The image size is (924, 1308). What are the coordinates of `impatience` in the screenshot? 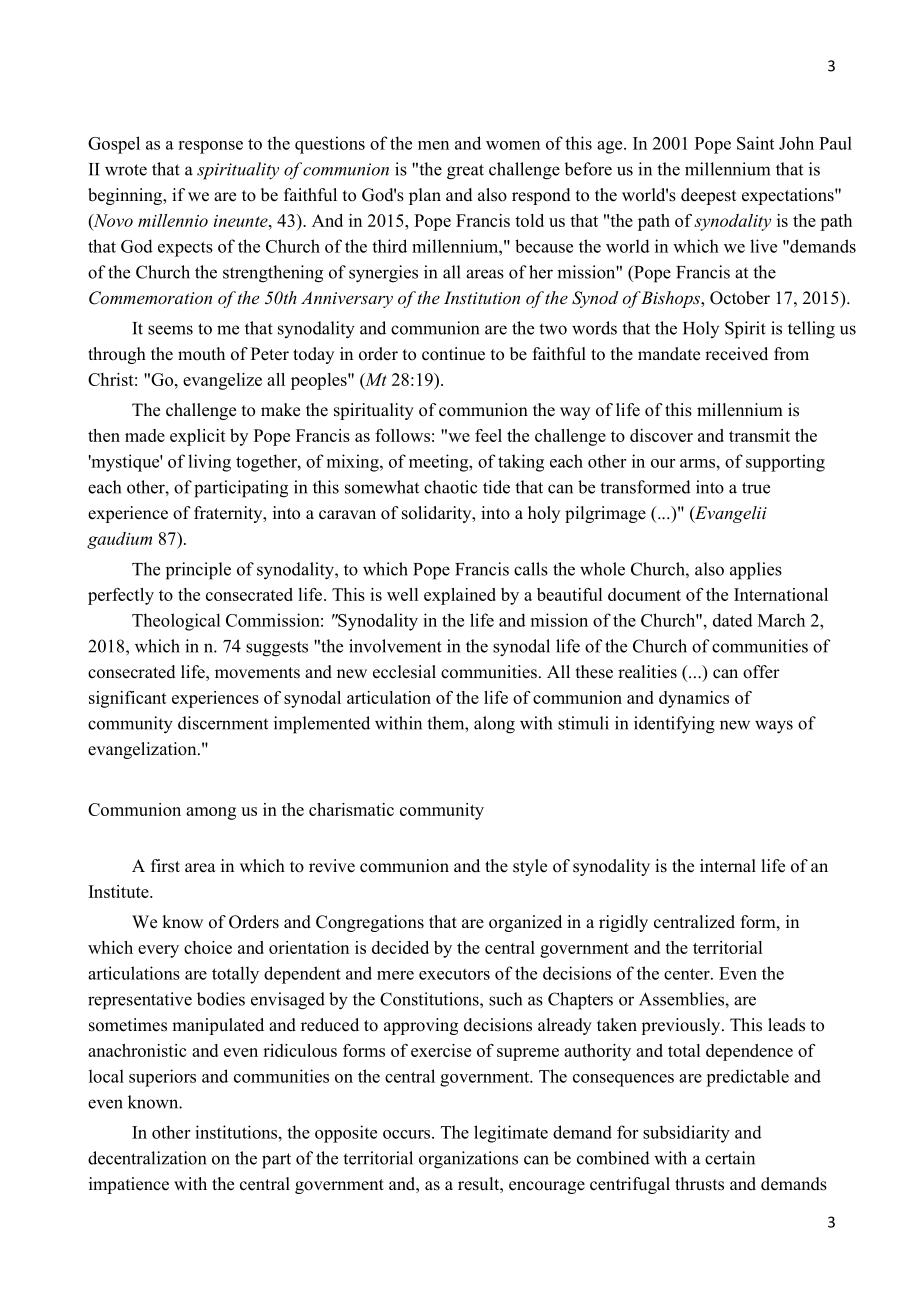 It's located at (129, 1185).
